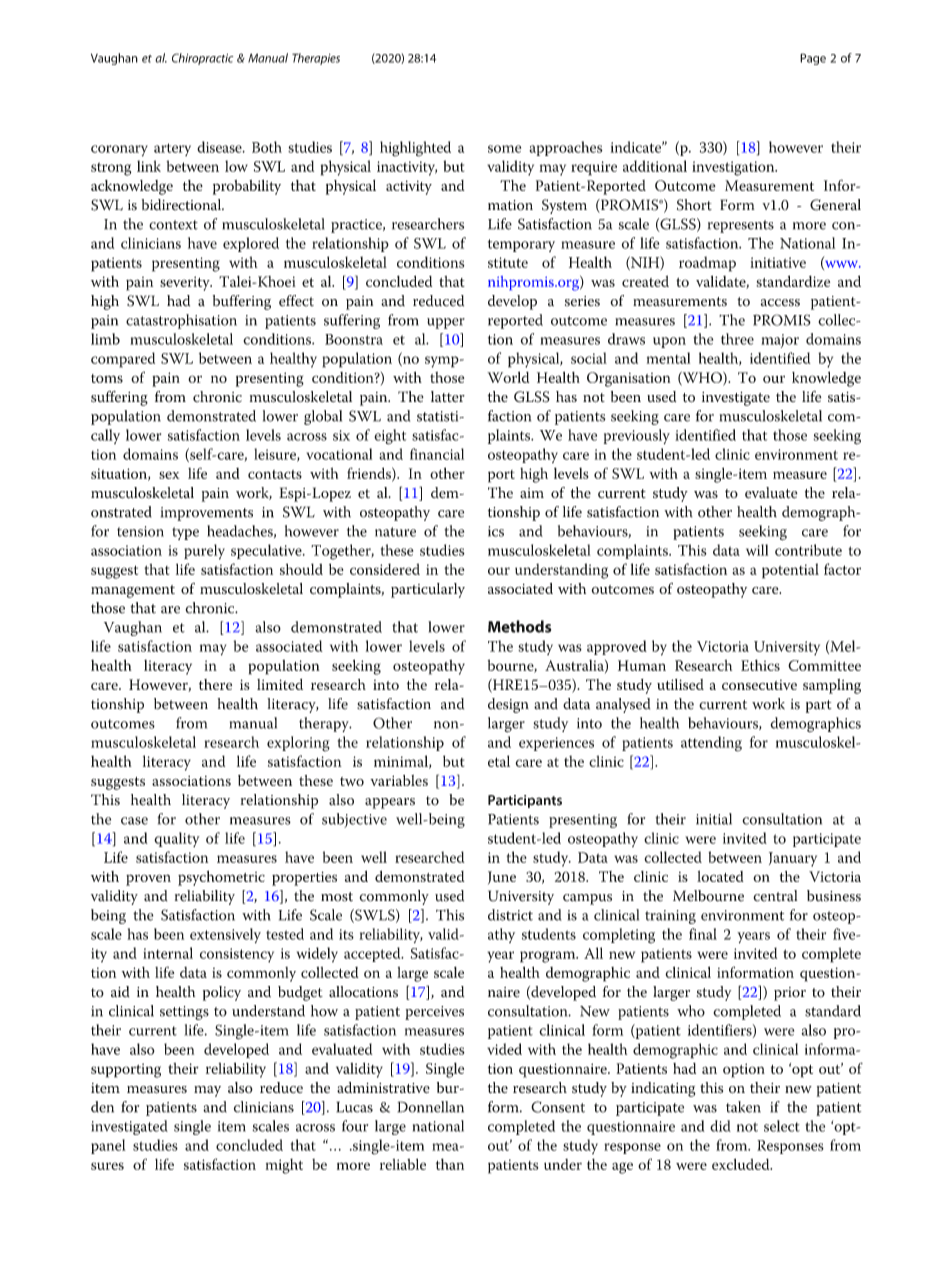  Describe the element at coordinates (504, 149) in the screenshot. I see `some` at that location.
